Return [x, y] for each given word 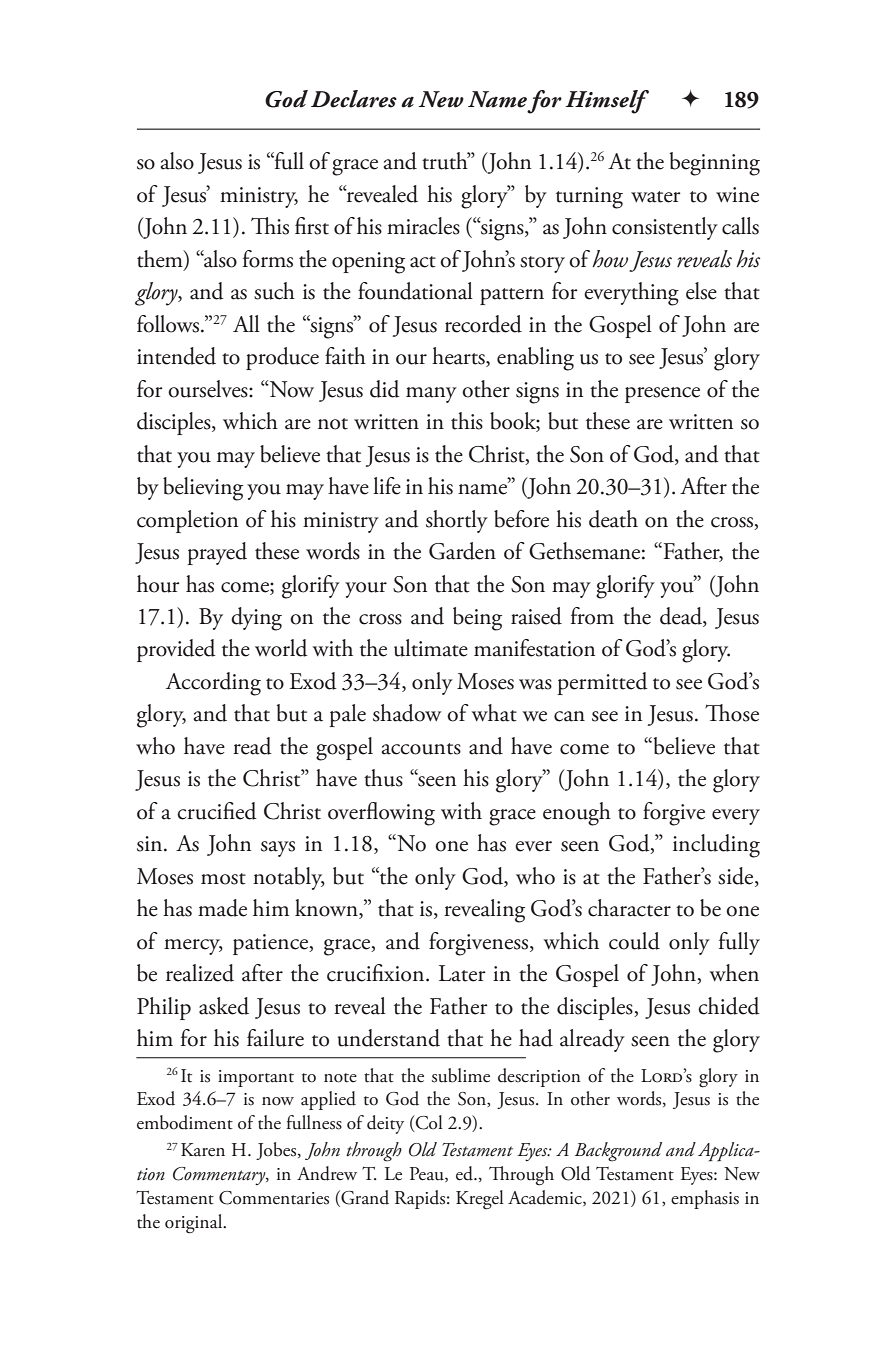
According [213, 684]
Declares [354, 99]
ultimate [431, 648]
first [312, 226]
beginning [715, 164]
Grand [364, 1198]
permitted [602, 683]
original [195, 1224]
